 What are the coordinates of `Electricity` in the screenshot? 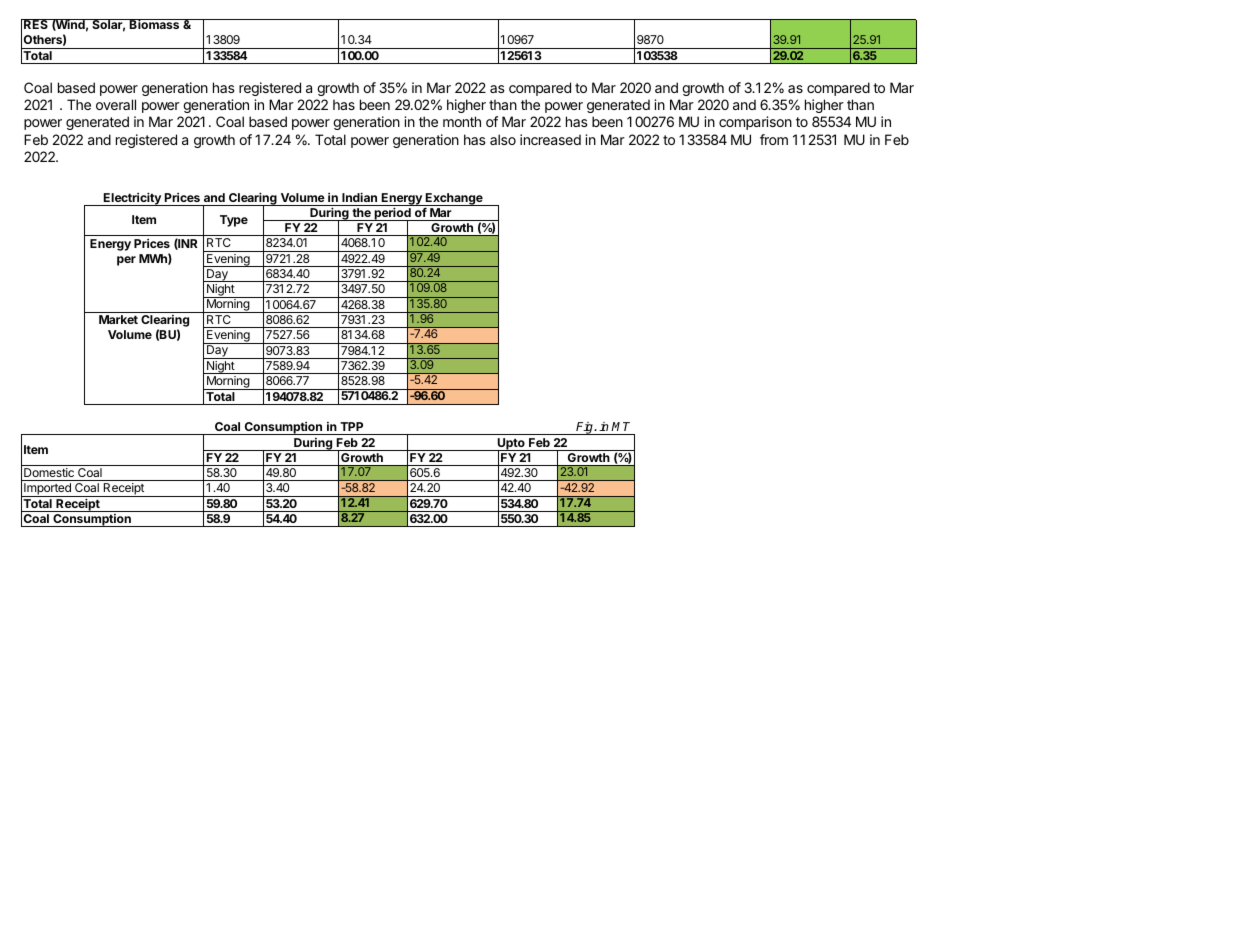 It's located at (132, 199).
